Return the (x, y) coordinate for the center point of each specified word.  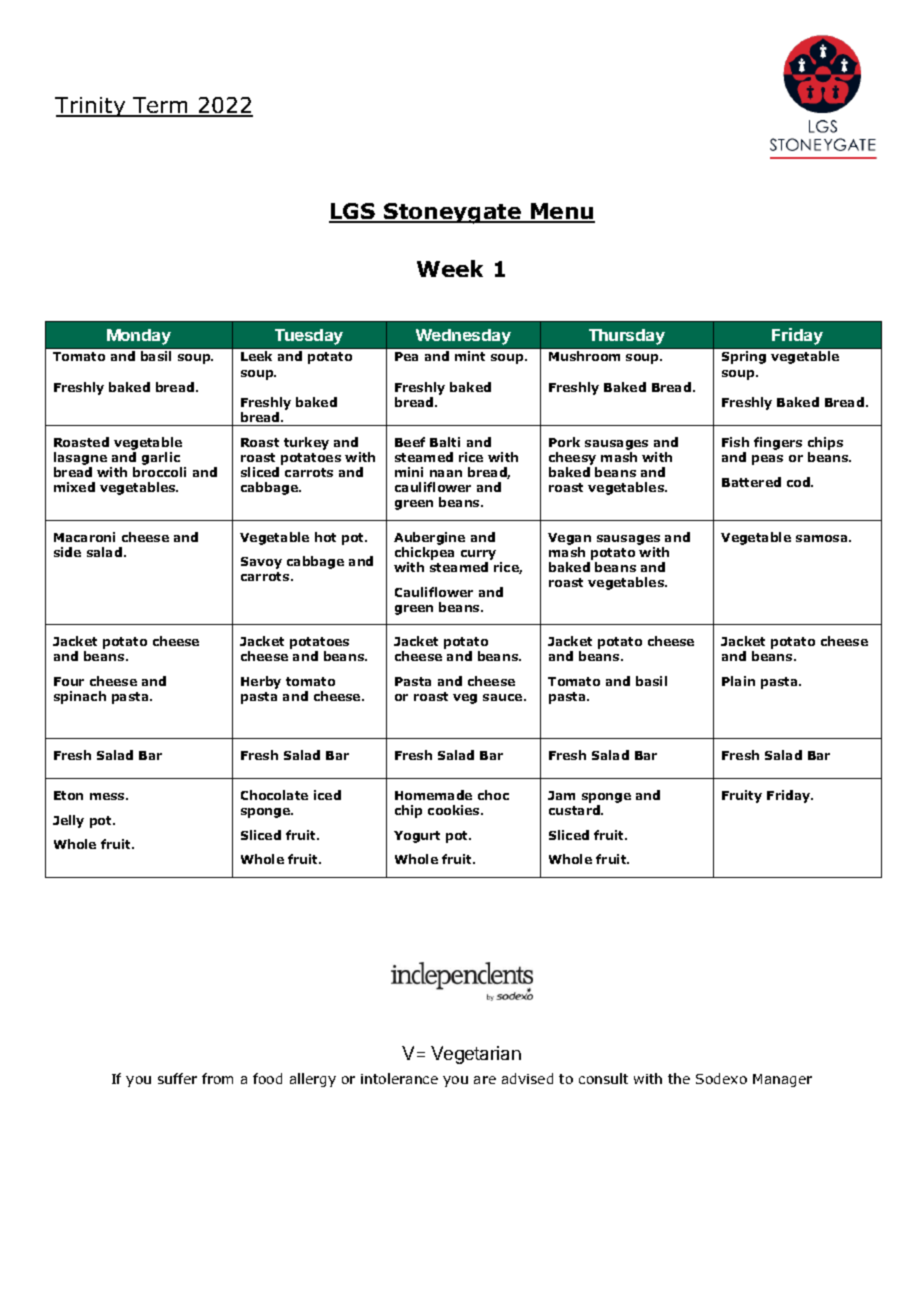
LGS (353, 212)
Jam (561, 795)
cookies (455, 810)
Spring (744, 357)
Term (161, 106)
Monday (139, 337)
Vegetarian (476, 1055)
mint (470, 356)
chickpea (424, 553)
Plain (738, 681)
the (679, 1078)
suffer (177, 1078)
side (67, 552)
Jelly (68, 821)
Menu (562, 212)
